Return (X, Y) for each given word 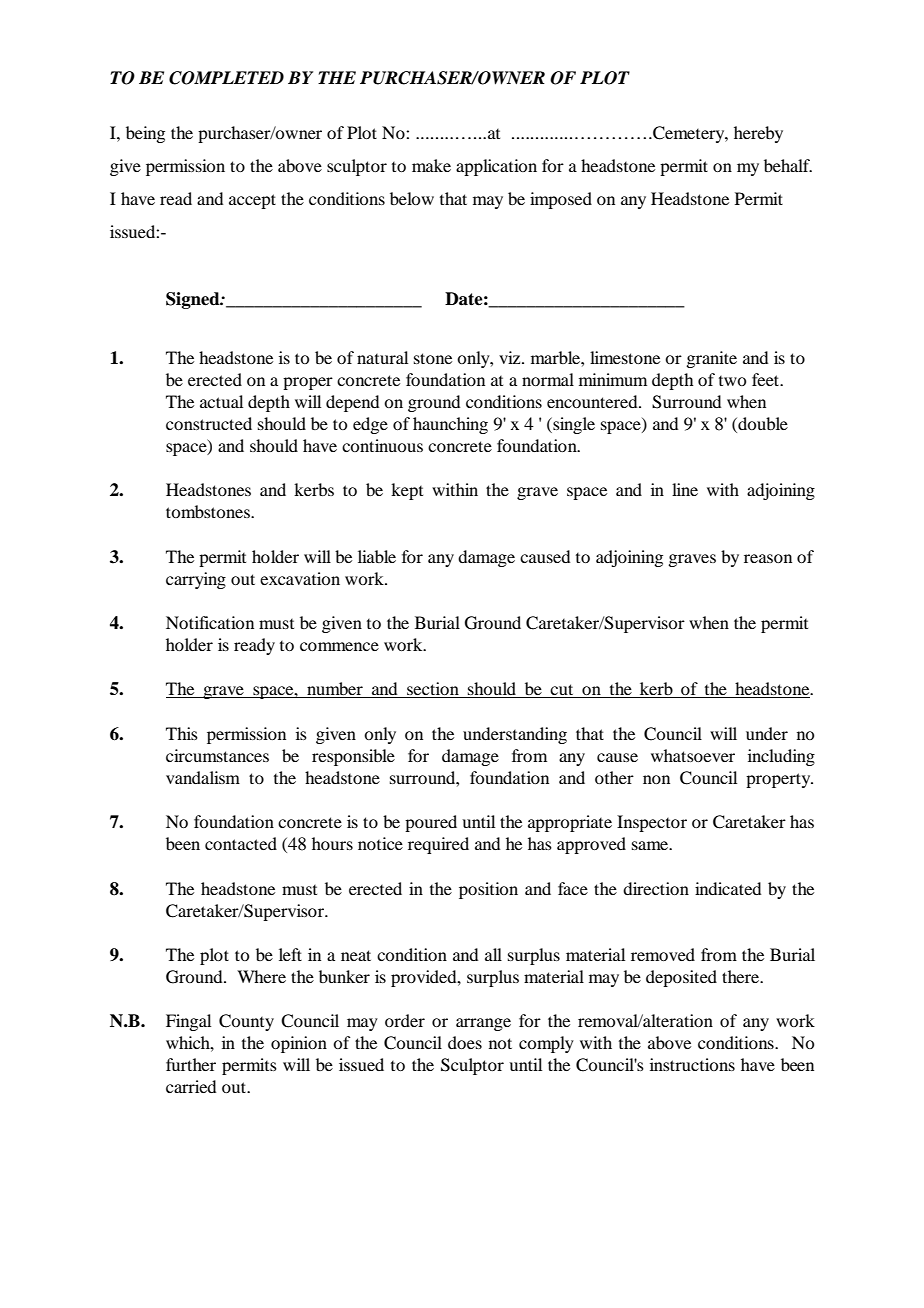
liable (377, 556)
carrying (196, 580)
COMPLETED (226, 78)
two (732, 381)
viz (511, 357)
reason (768, 558)
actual (221, 401)
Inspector (652, 823)
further (191, 1064)
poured (431, 823)
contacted (241, 843)
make (431, 165)
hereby (758, 134)
